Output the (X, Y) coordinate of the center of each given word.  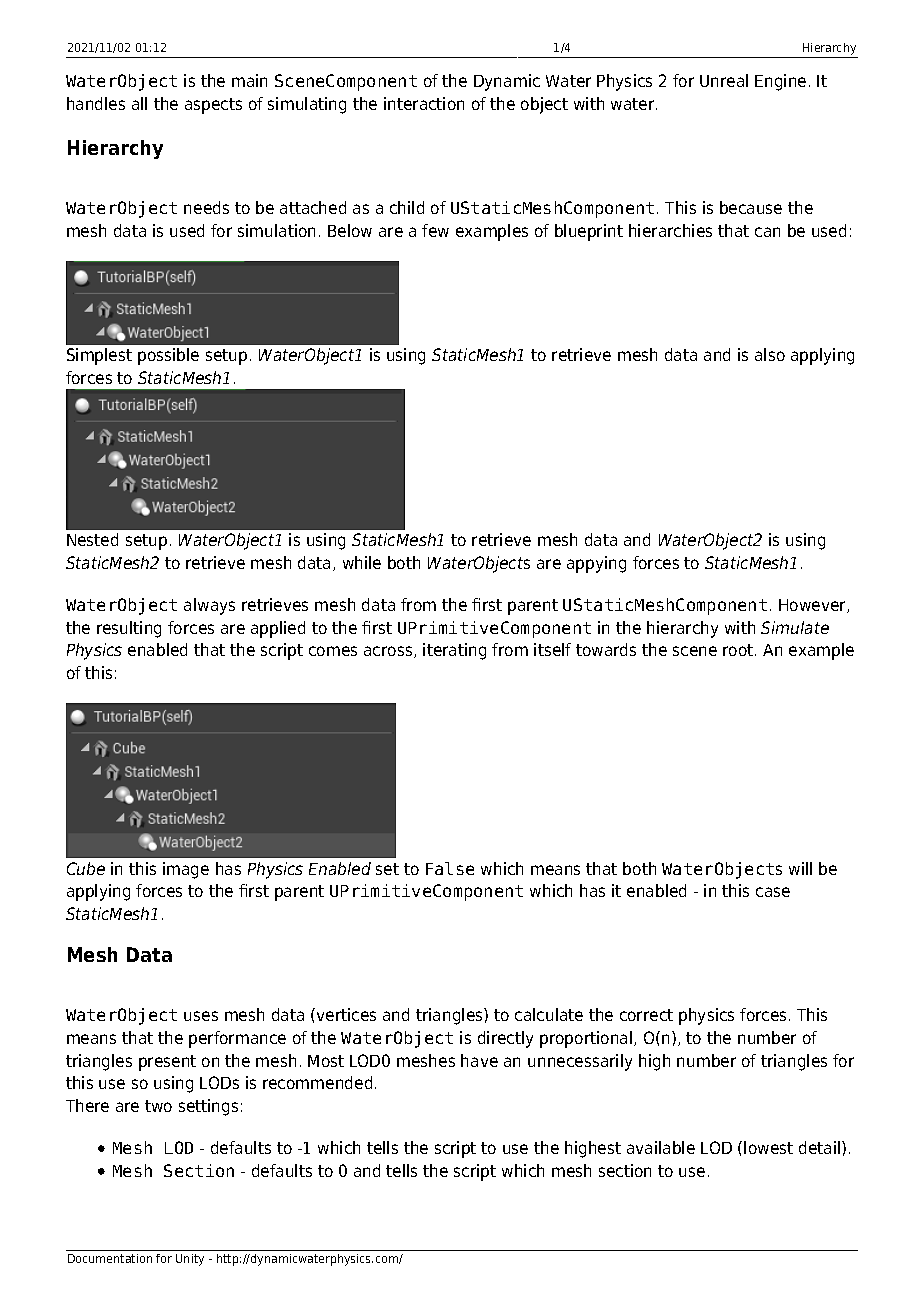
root (739, 650)
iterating (454, 651)
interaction (424, 103)
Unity (190, 1260)
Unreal (724, 80)
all (139, 103)
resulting (129, 629)
